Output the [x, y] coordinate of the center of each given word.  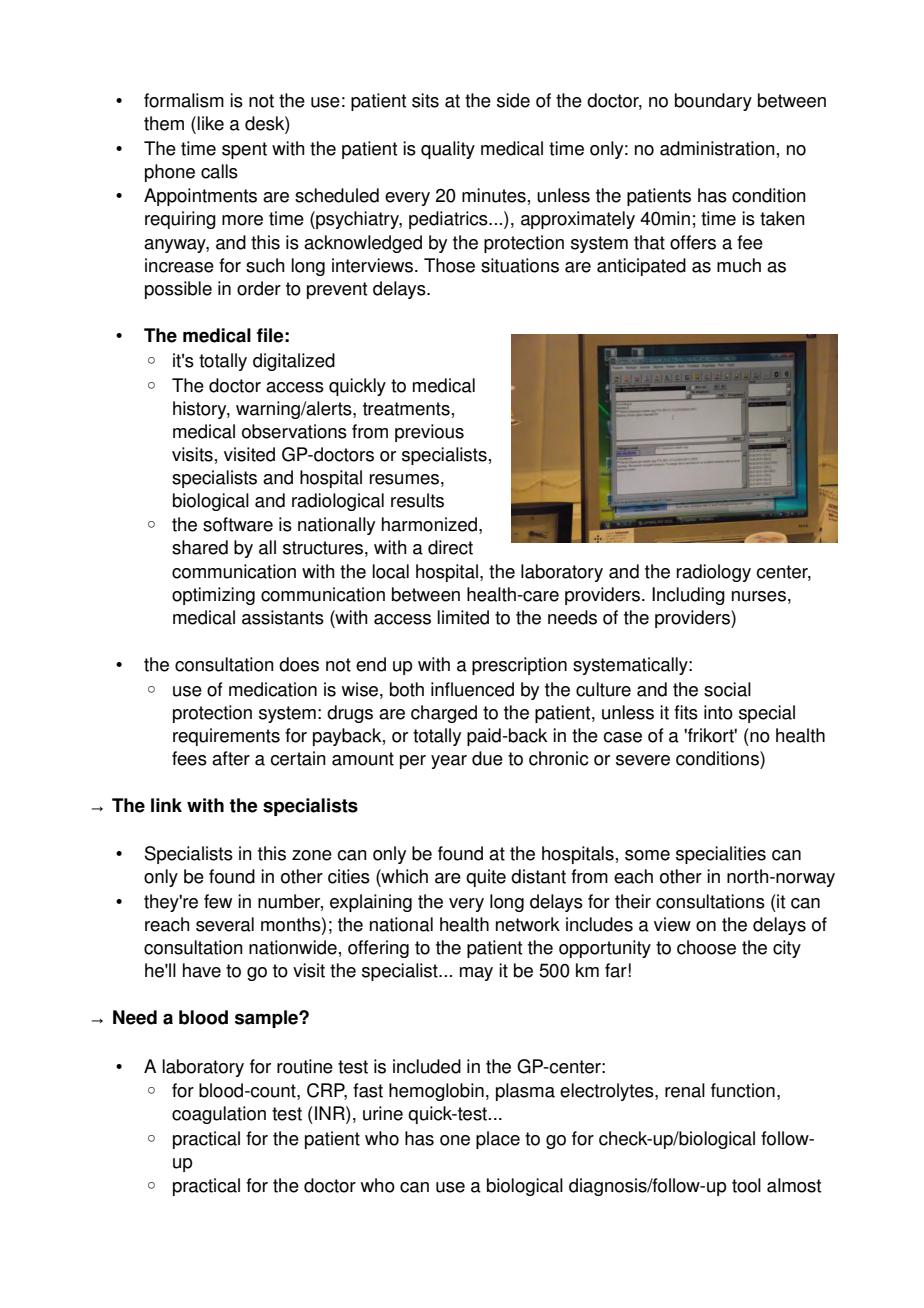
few [218, 901]
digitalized [294, 362]
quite [486, 878]
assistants [283, 617]
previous [429, 433]
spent [244, 150]
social [727, 689]
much [739, 265]
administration [717, 148]
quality [448, 150]
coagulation [219, 1115]
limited [463, 617]
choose [706, 947]
